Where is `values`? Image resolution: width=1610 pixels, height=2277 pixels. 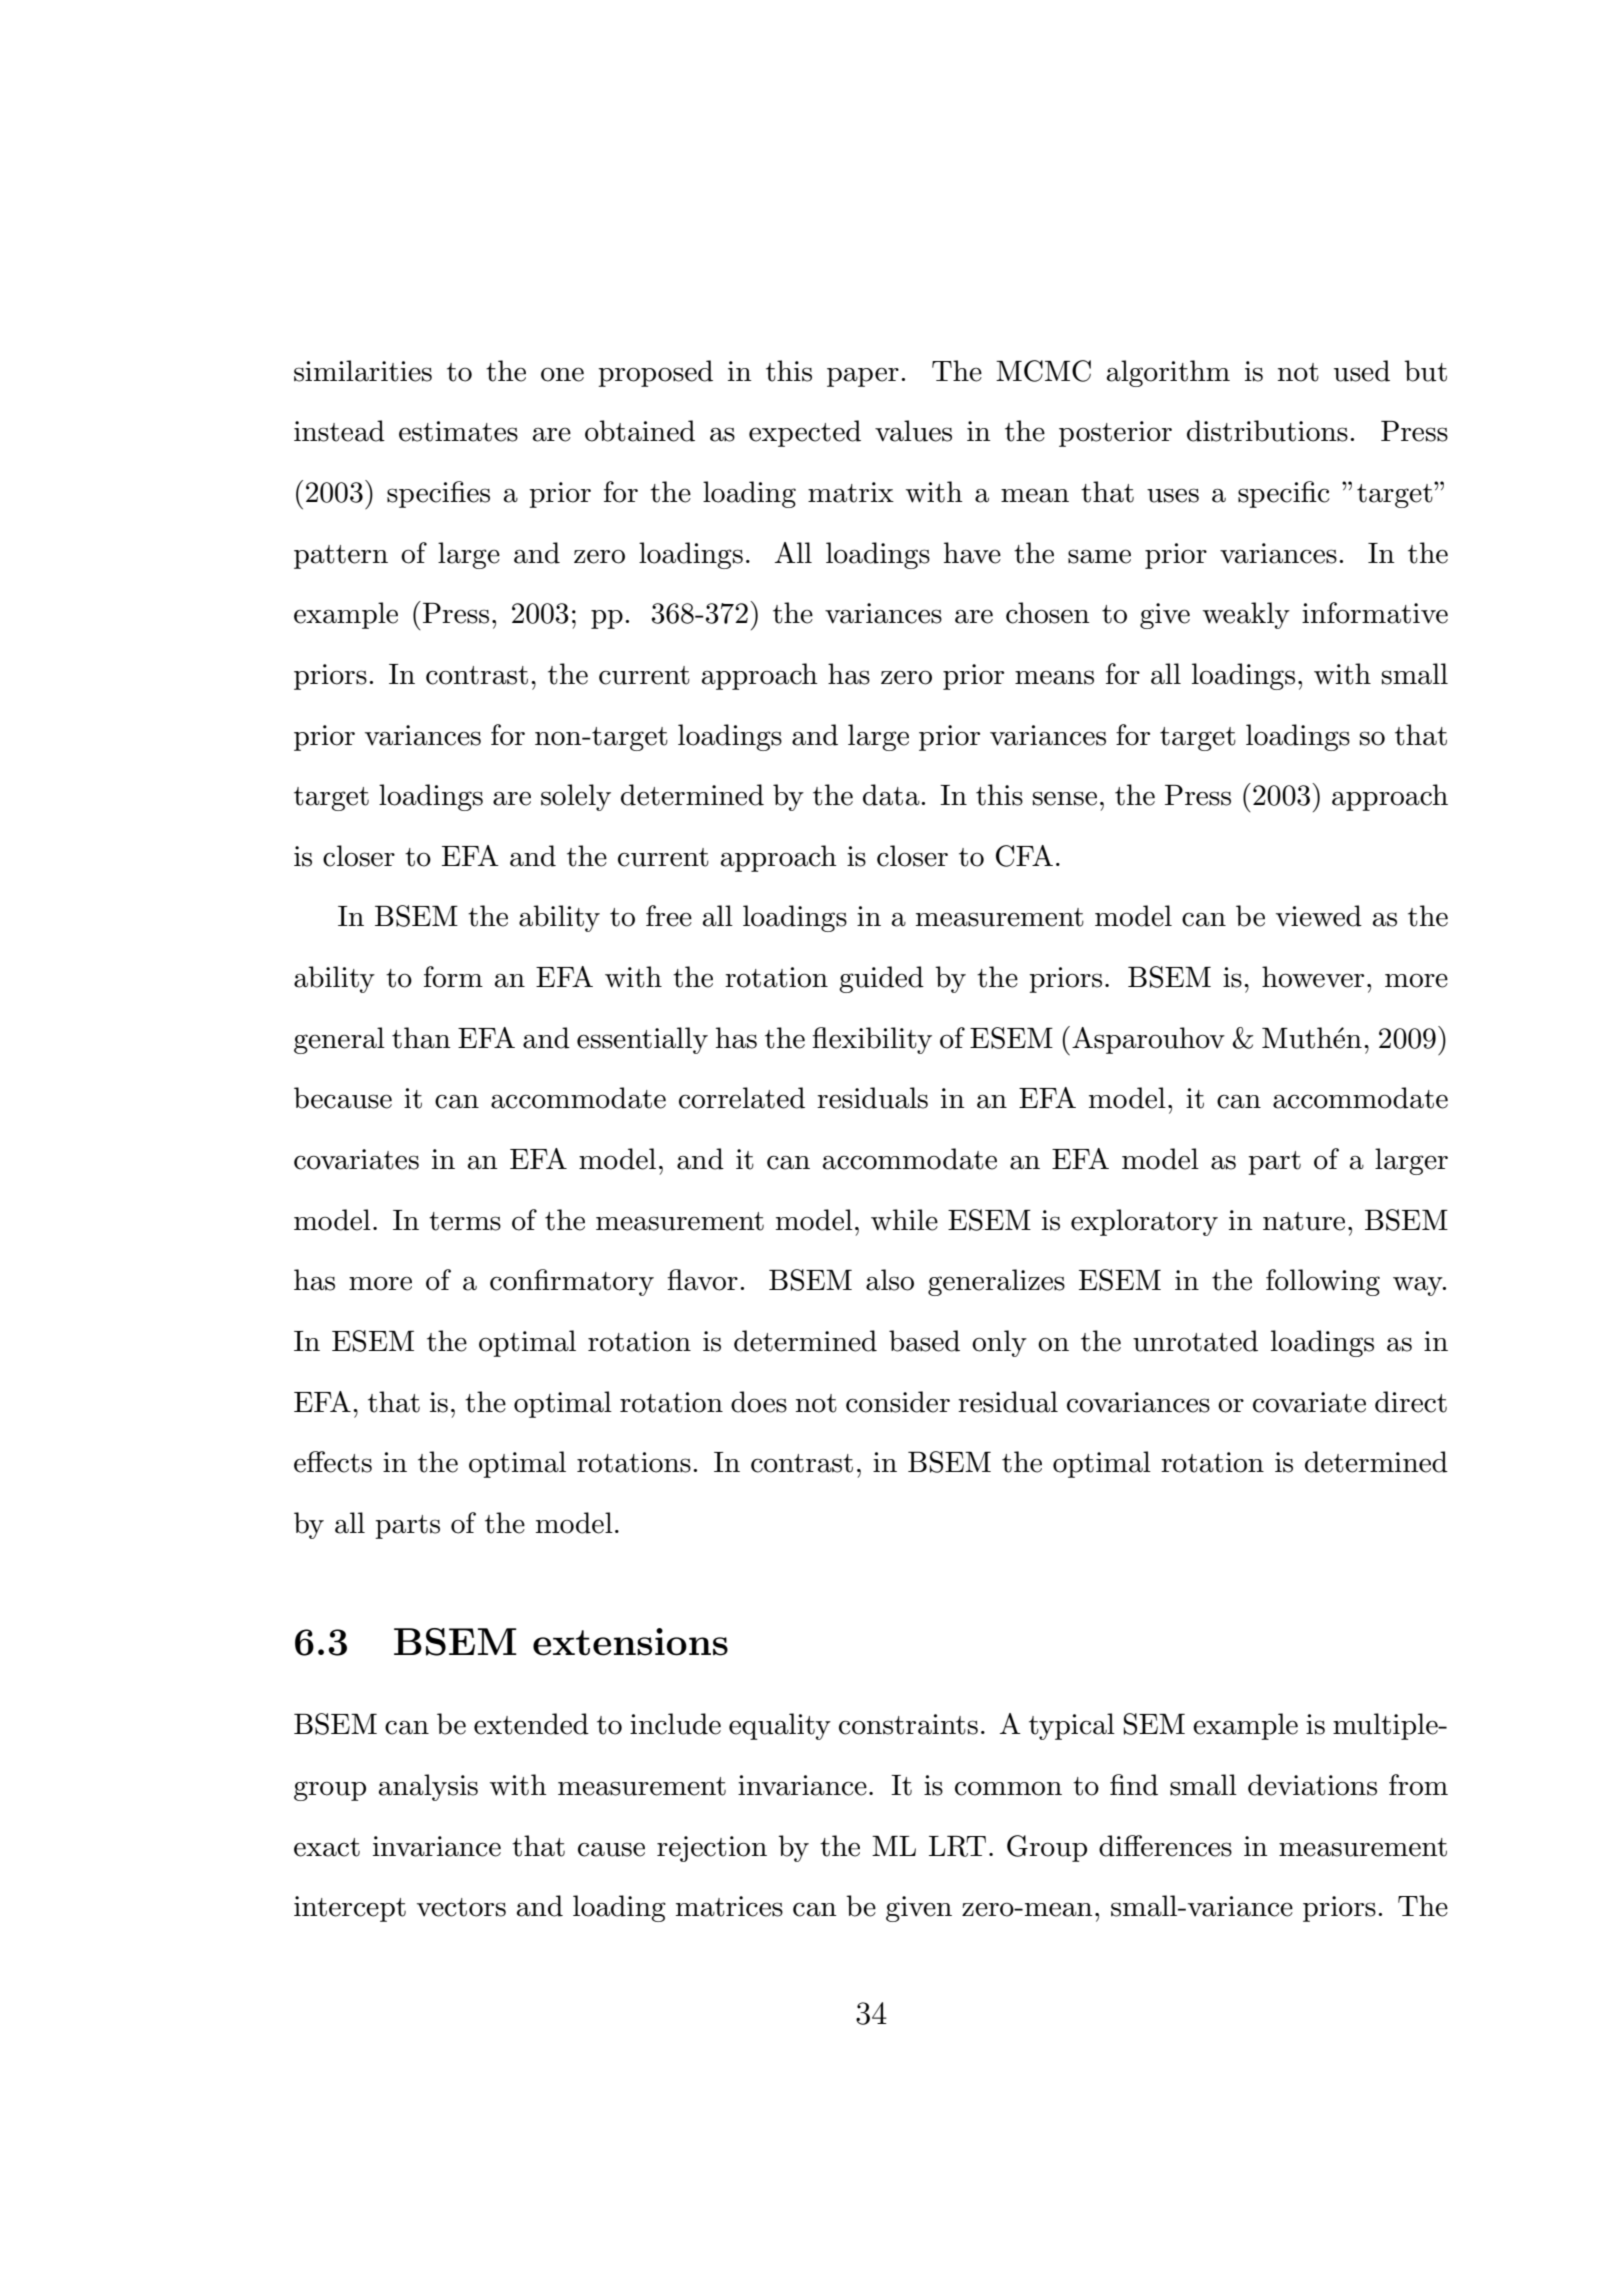 values is located at coordinates (913, 431).
